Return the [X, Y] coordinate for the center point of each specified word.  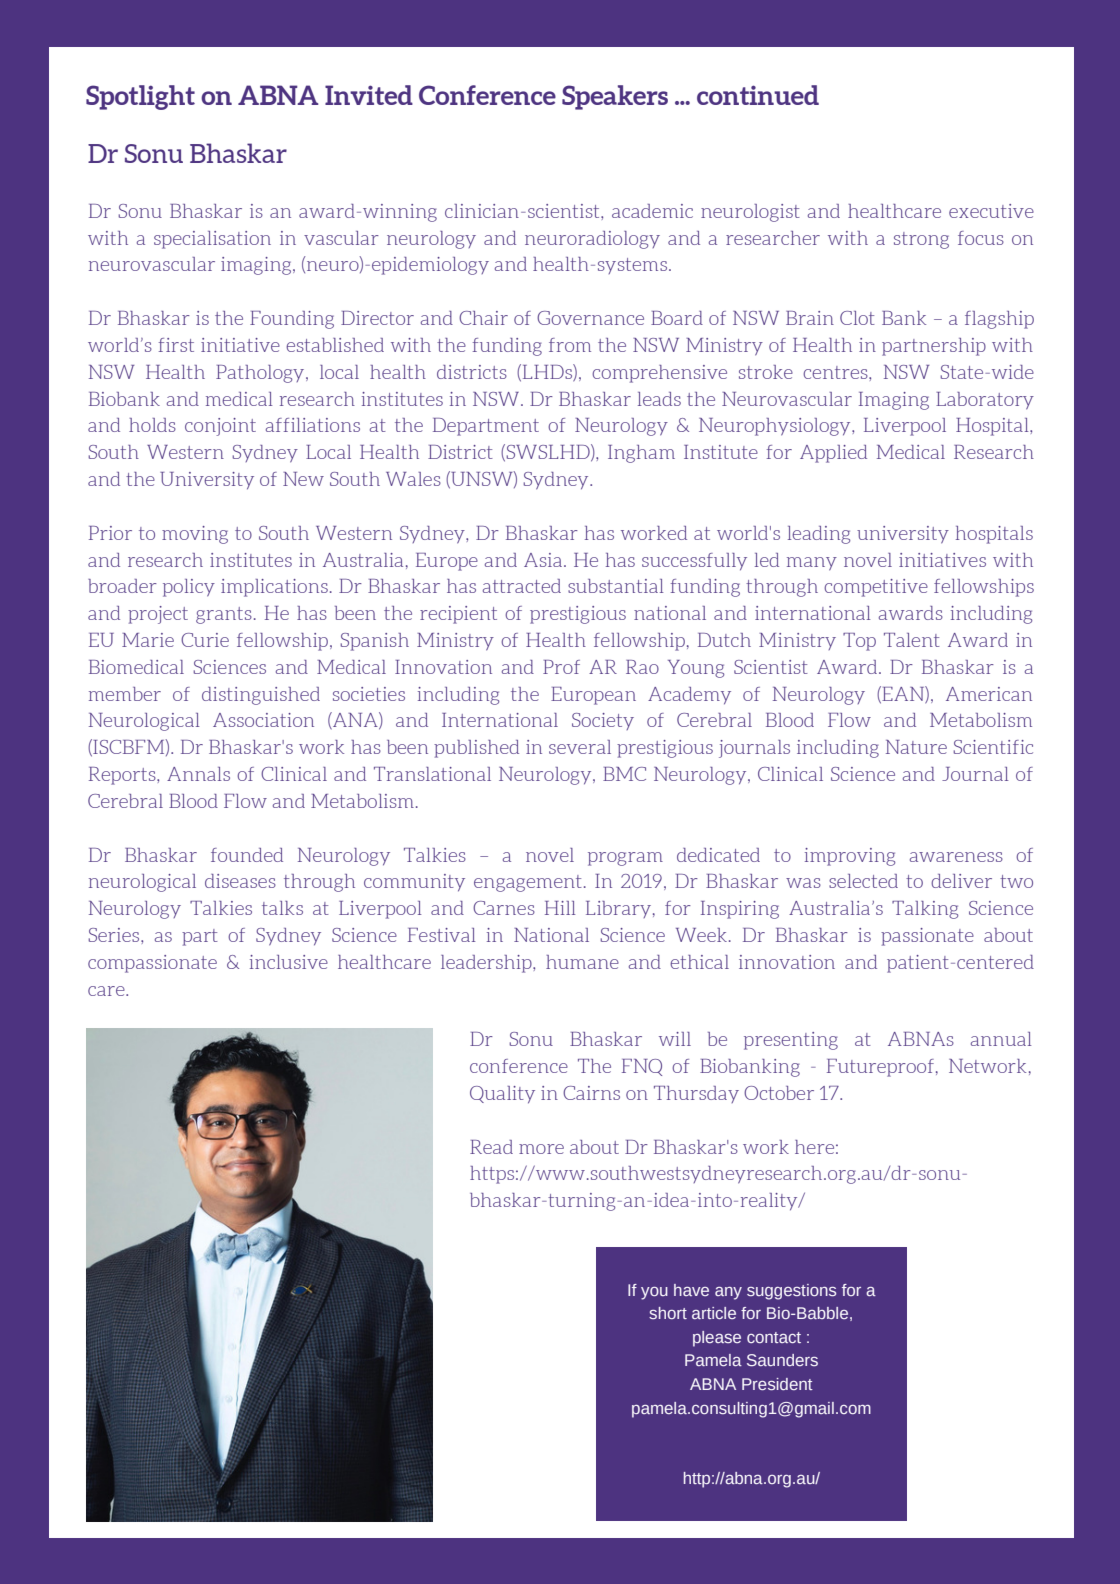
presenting [791, 1041]
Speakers [615, 97]
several [580, 747]
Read [491, 1147]
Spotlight [140, 97]
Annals [198, 774]
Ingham [641, 454]
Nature [916, 747]
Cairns [591, 1093]
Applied [833, 454]
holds [152, 425]
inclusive [289, 962]
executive [991, 211]
